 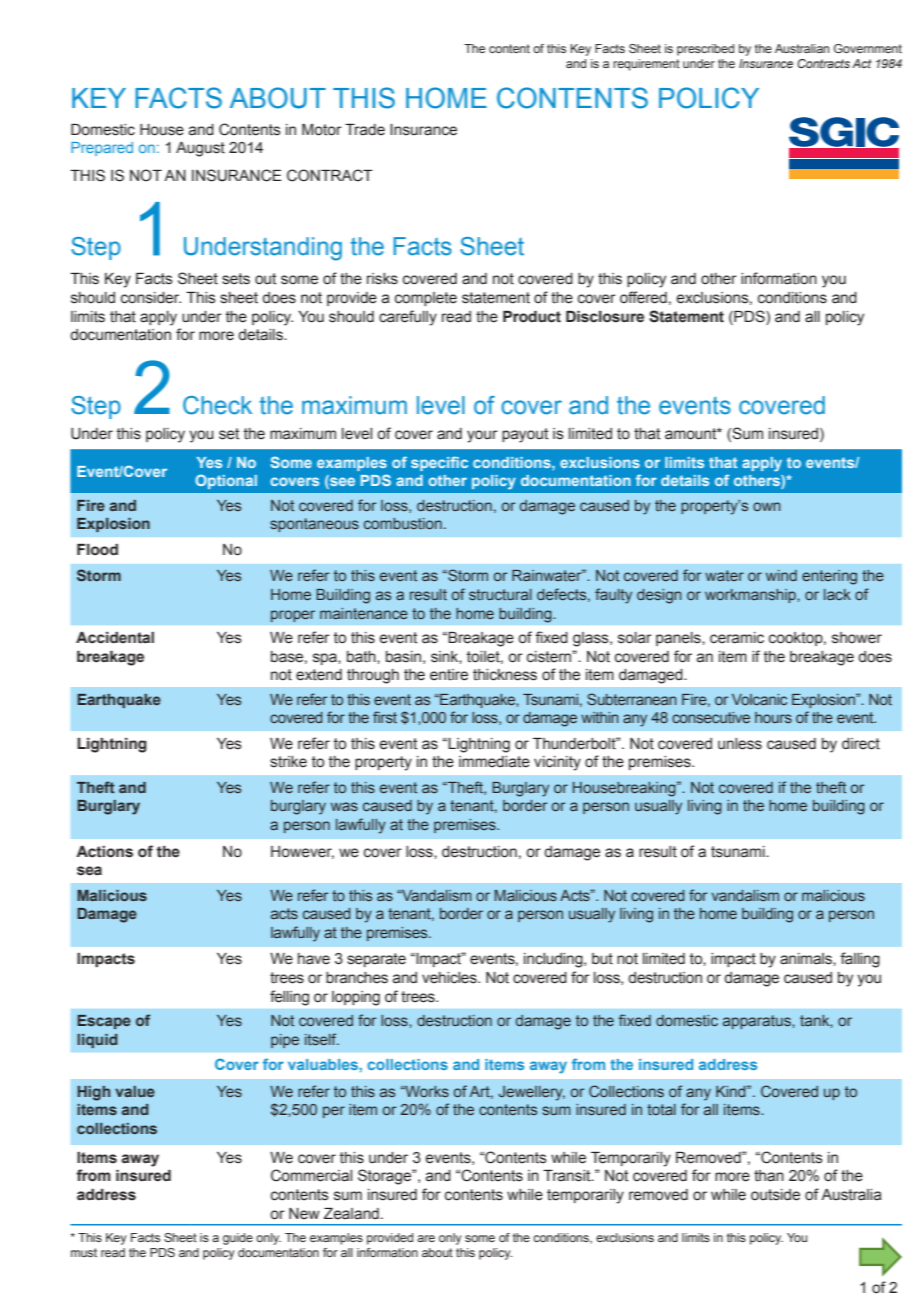 What do you see at coordinates (643, 297) in the screenshot?
I see `offered` at bounding box center [643, 297].
